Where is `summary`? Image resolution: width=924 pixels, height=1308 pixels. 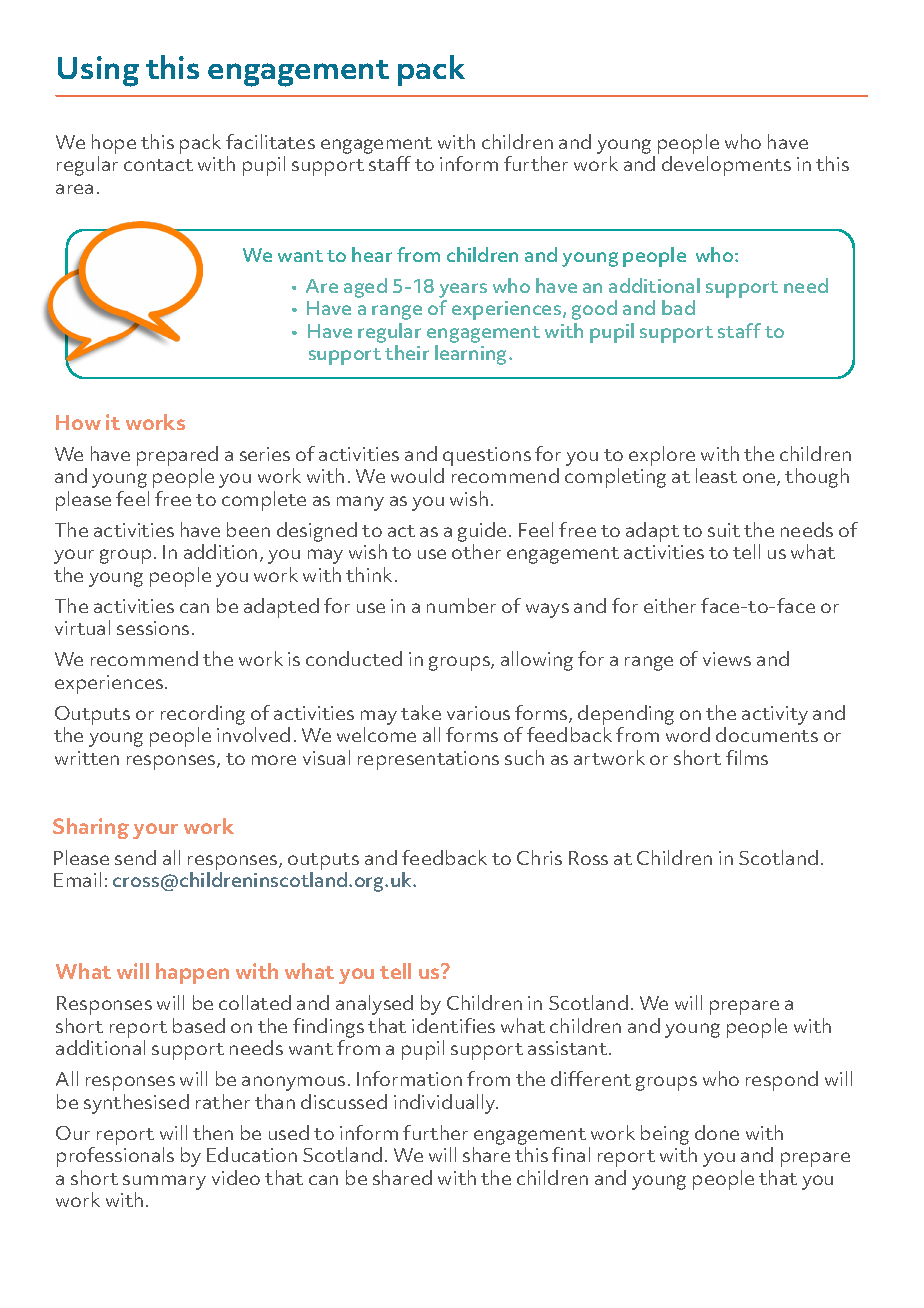 summary is located at coordinates (164, 1182).
